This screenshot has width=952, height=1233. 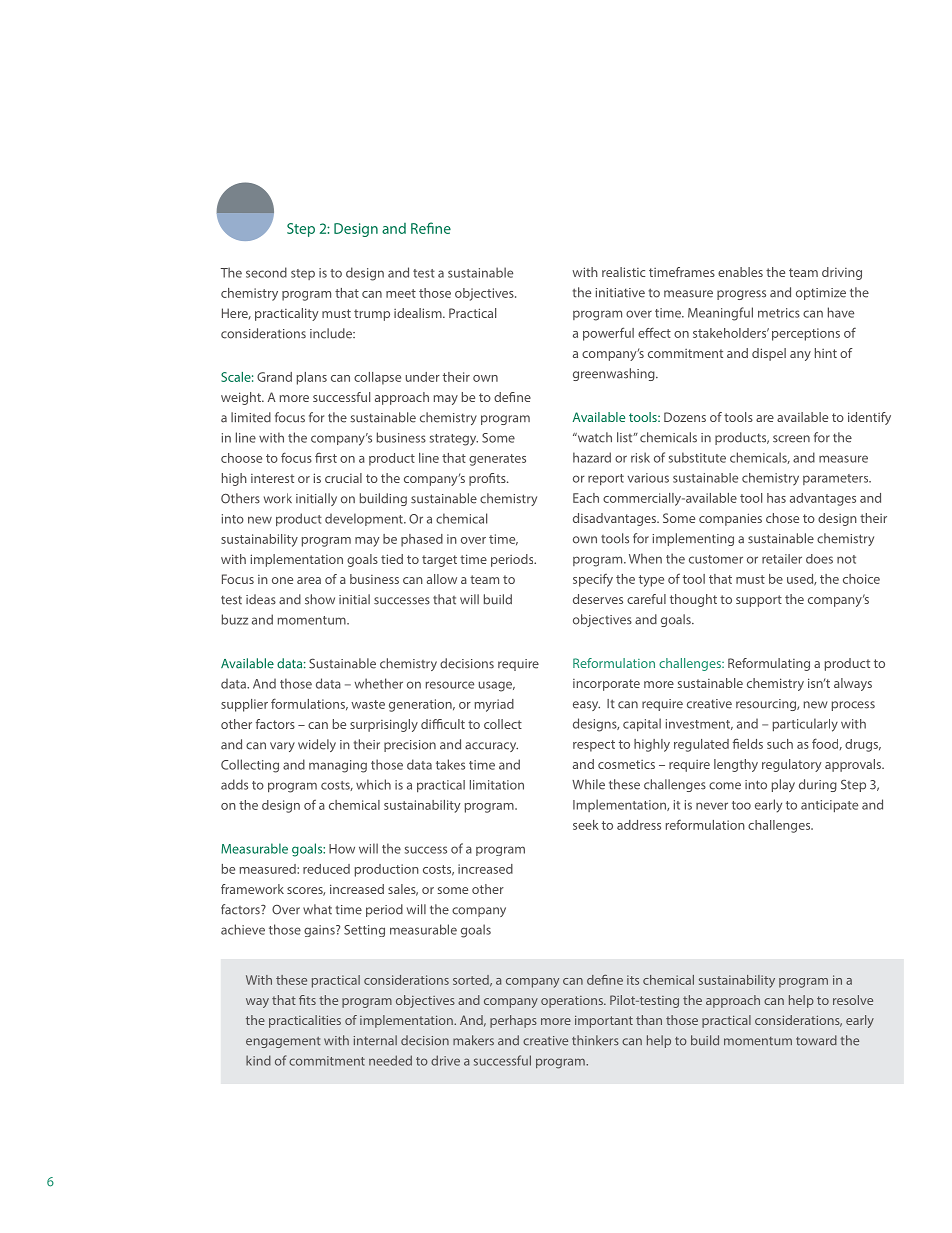 I want to click on second, so click(x=266, y=272).
